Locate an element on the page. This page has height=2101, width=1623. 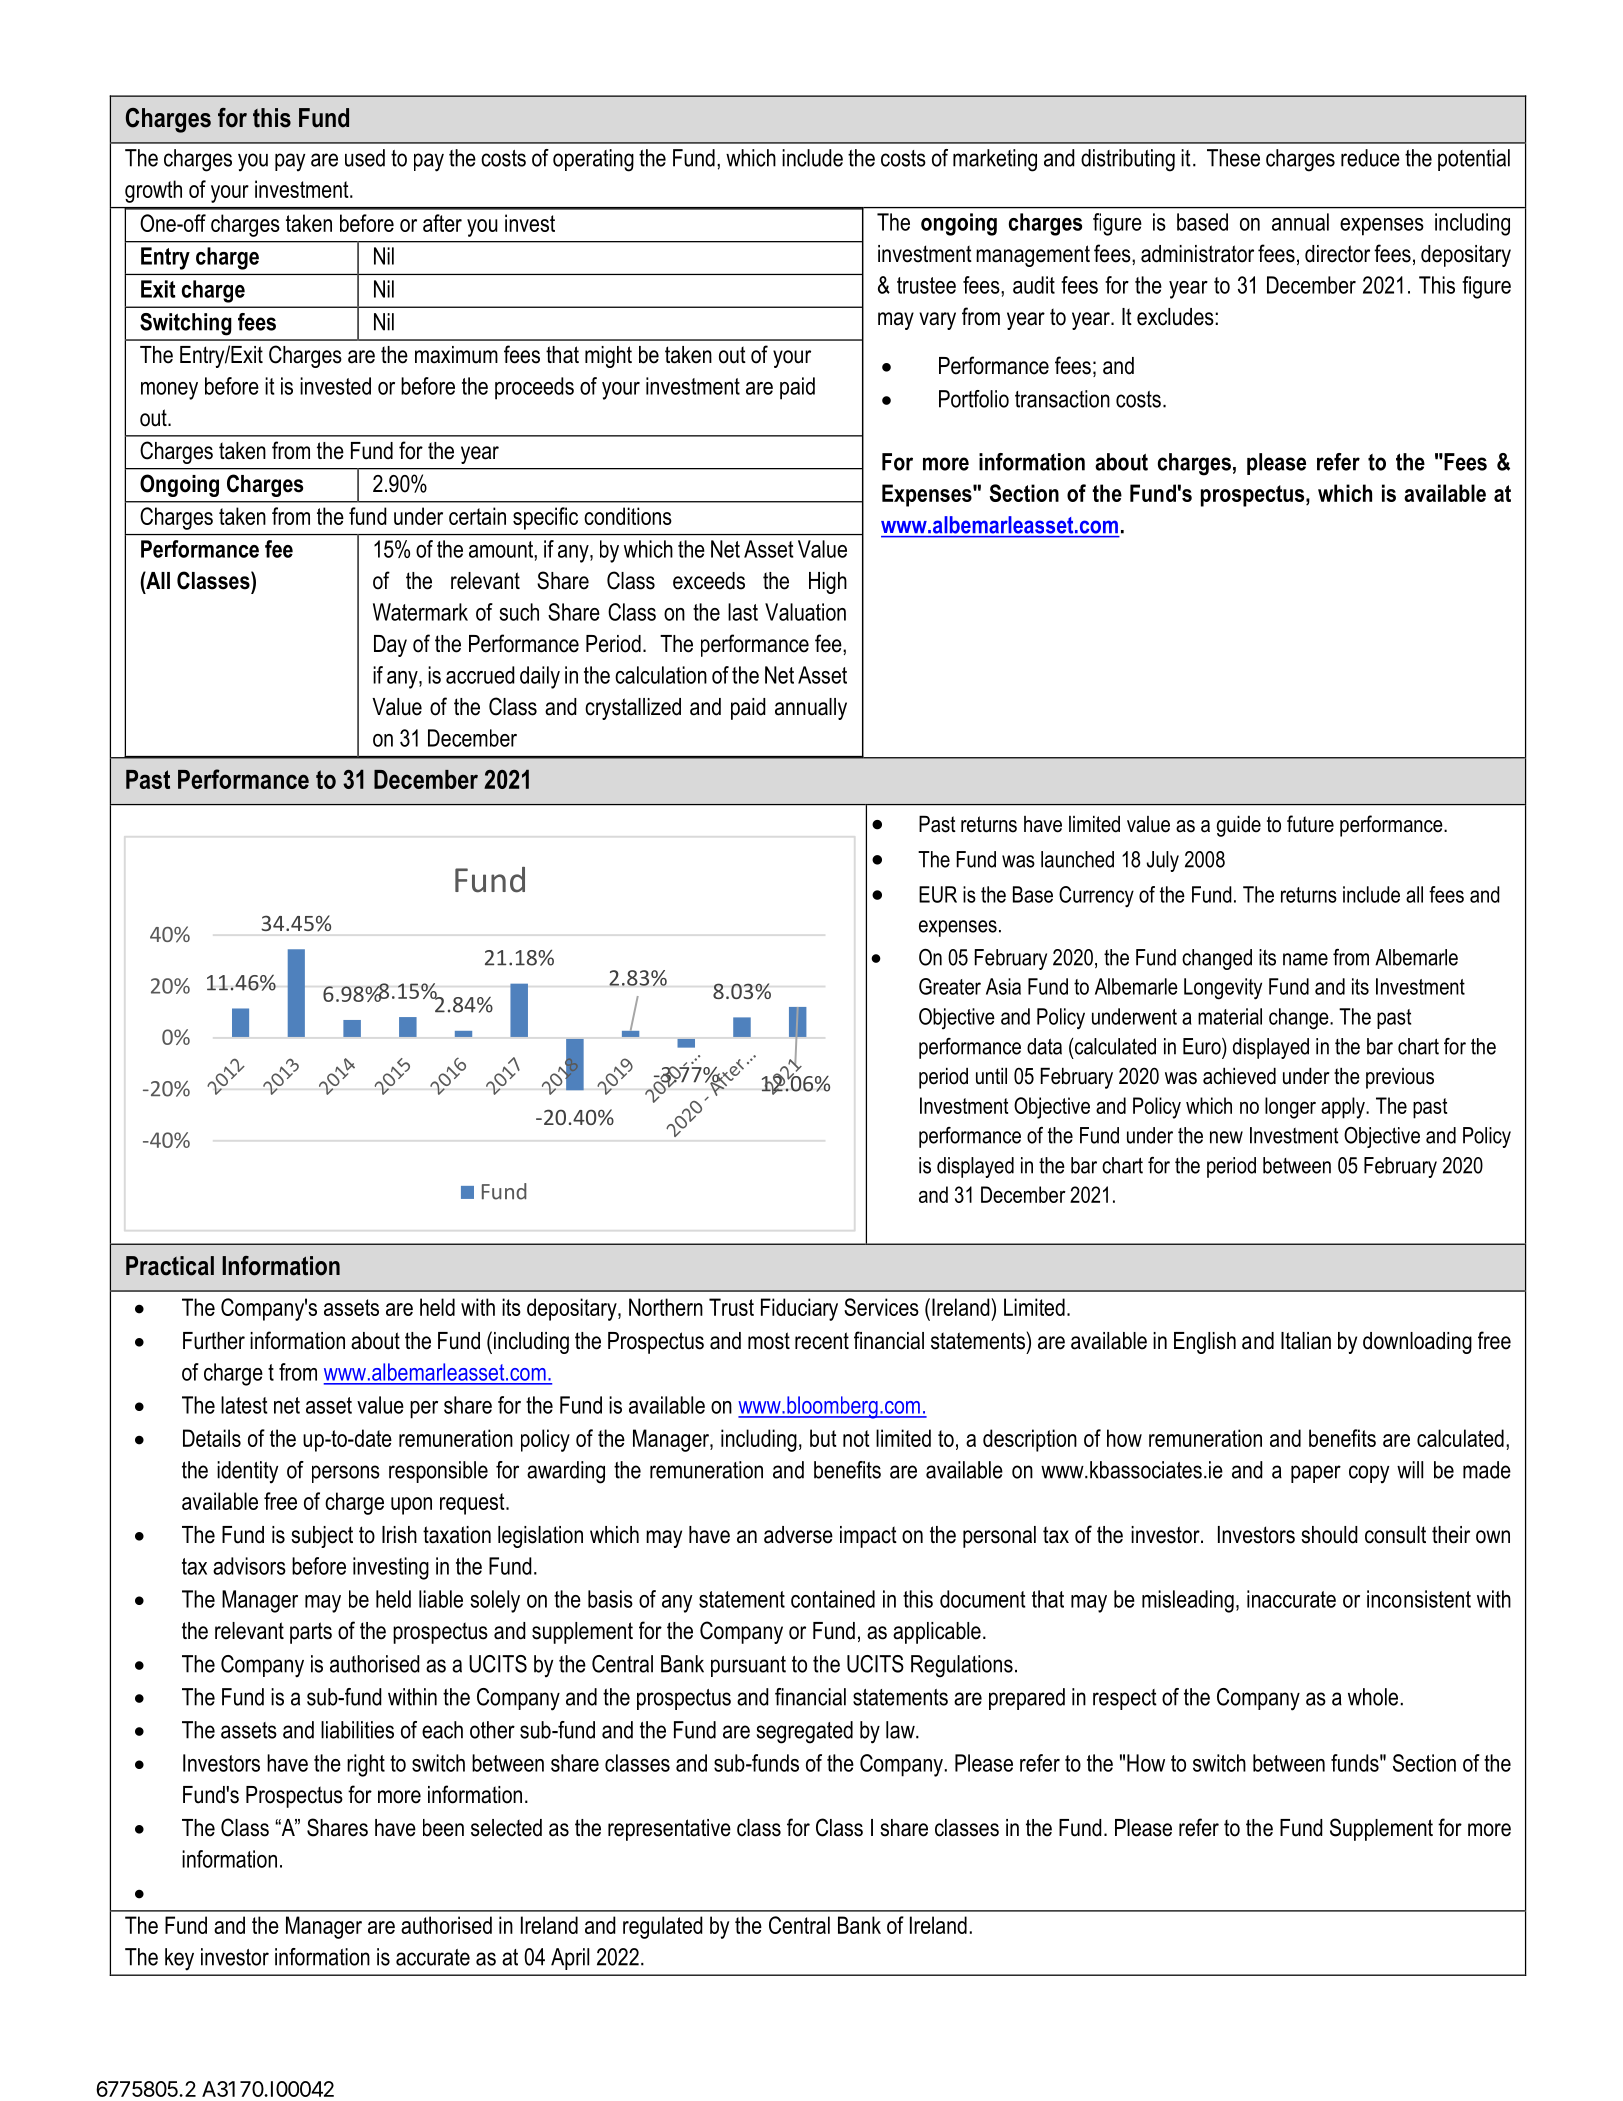
marketing is located at coordinates (995, 160).
